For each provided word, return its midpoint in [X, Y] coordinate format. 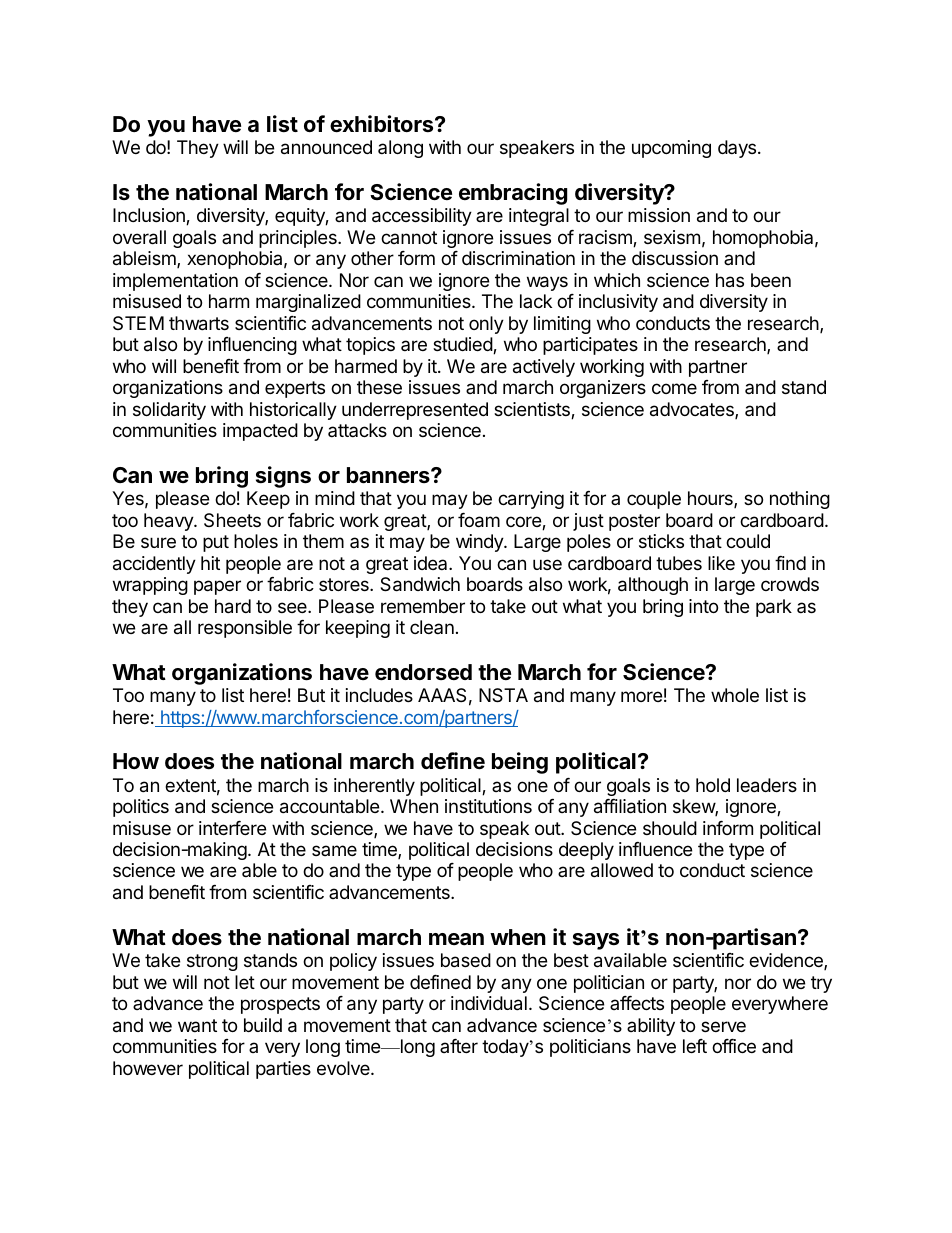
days [737, 149]
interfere [232, 828]
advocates [693, 410]
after [459, 1046]
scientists [533, 410]
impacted [260, 432]
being [520, 763]
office [734, 1046]
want [197, 1025]
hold [713, 785]
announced [326, 147]
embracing [513, 194]
